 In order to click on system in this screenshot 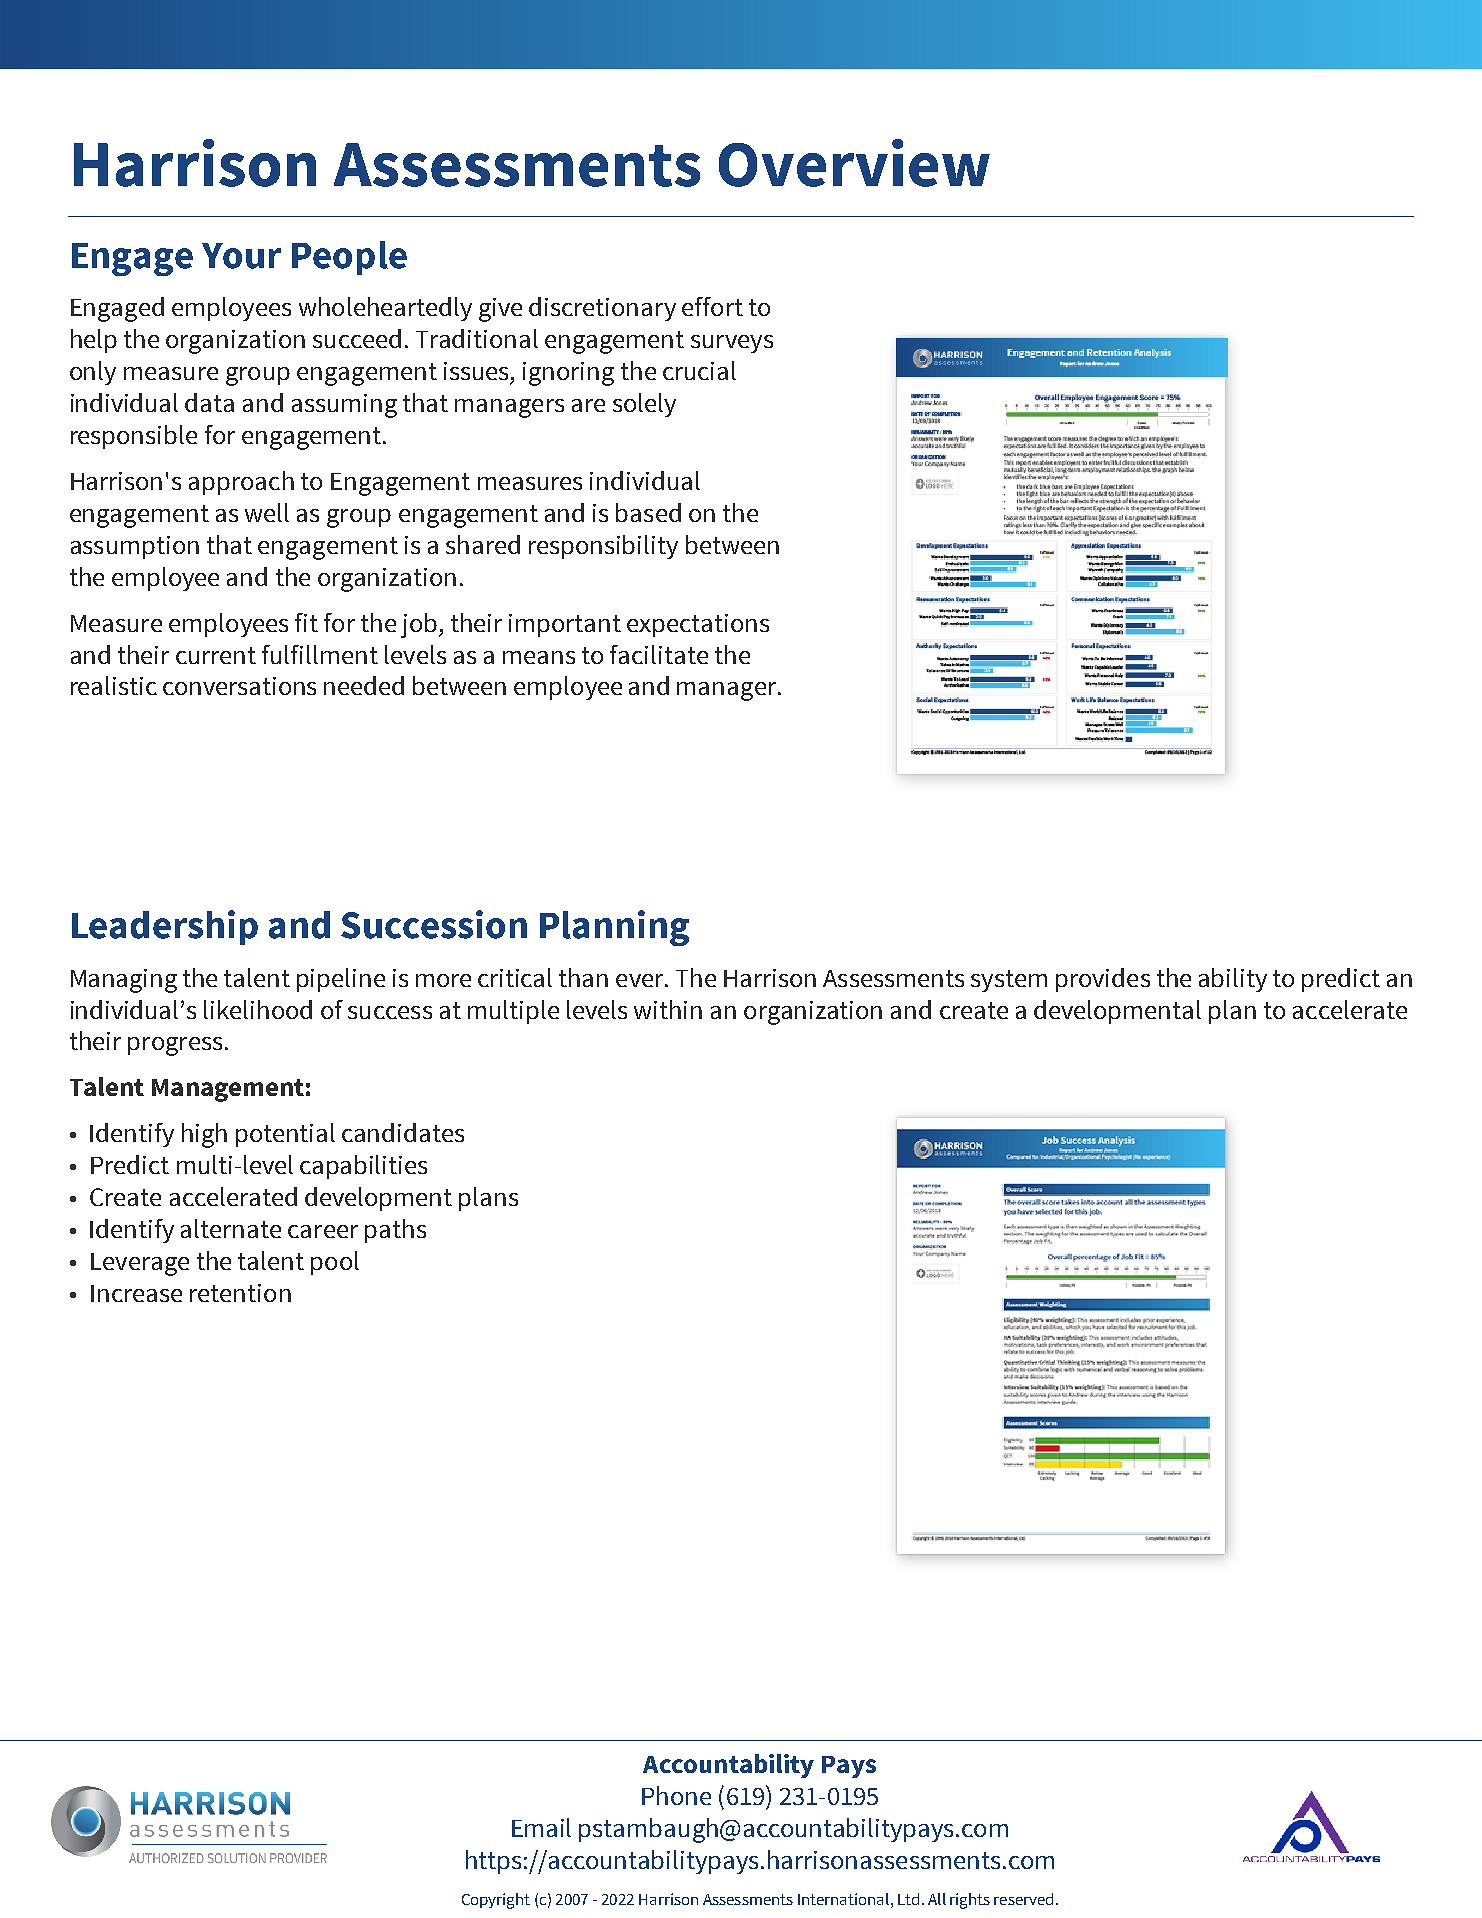, I will do `click(1009, 981)`.
